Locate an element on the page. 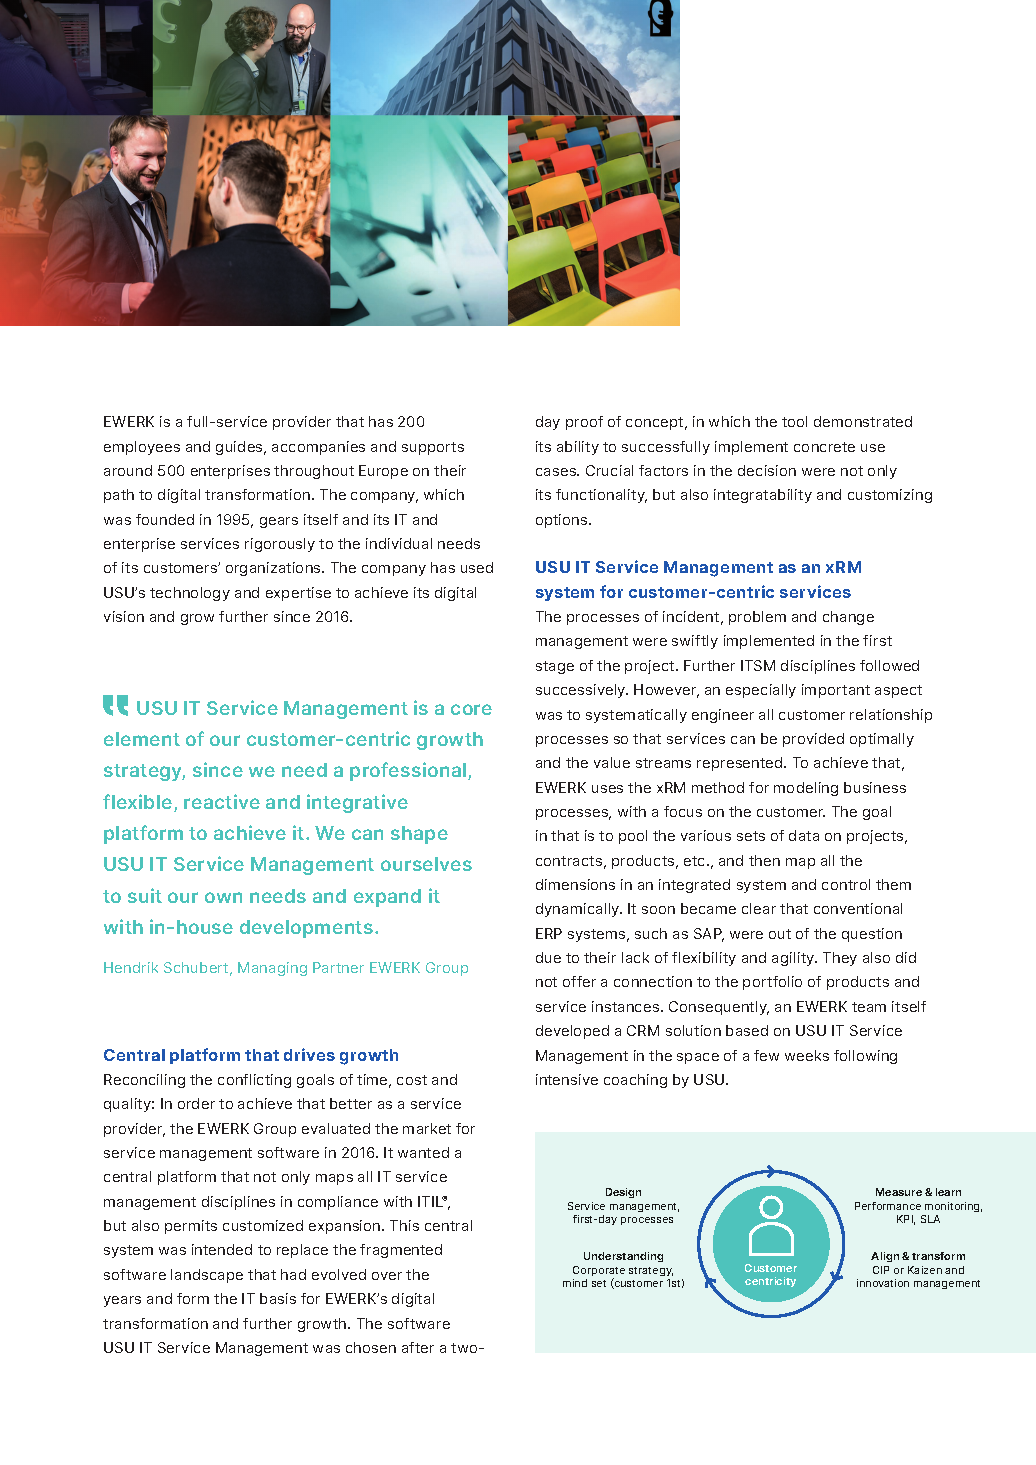 This document has height=1465, width=1036. guides is located at coordinates (240, 448).
